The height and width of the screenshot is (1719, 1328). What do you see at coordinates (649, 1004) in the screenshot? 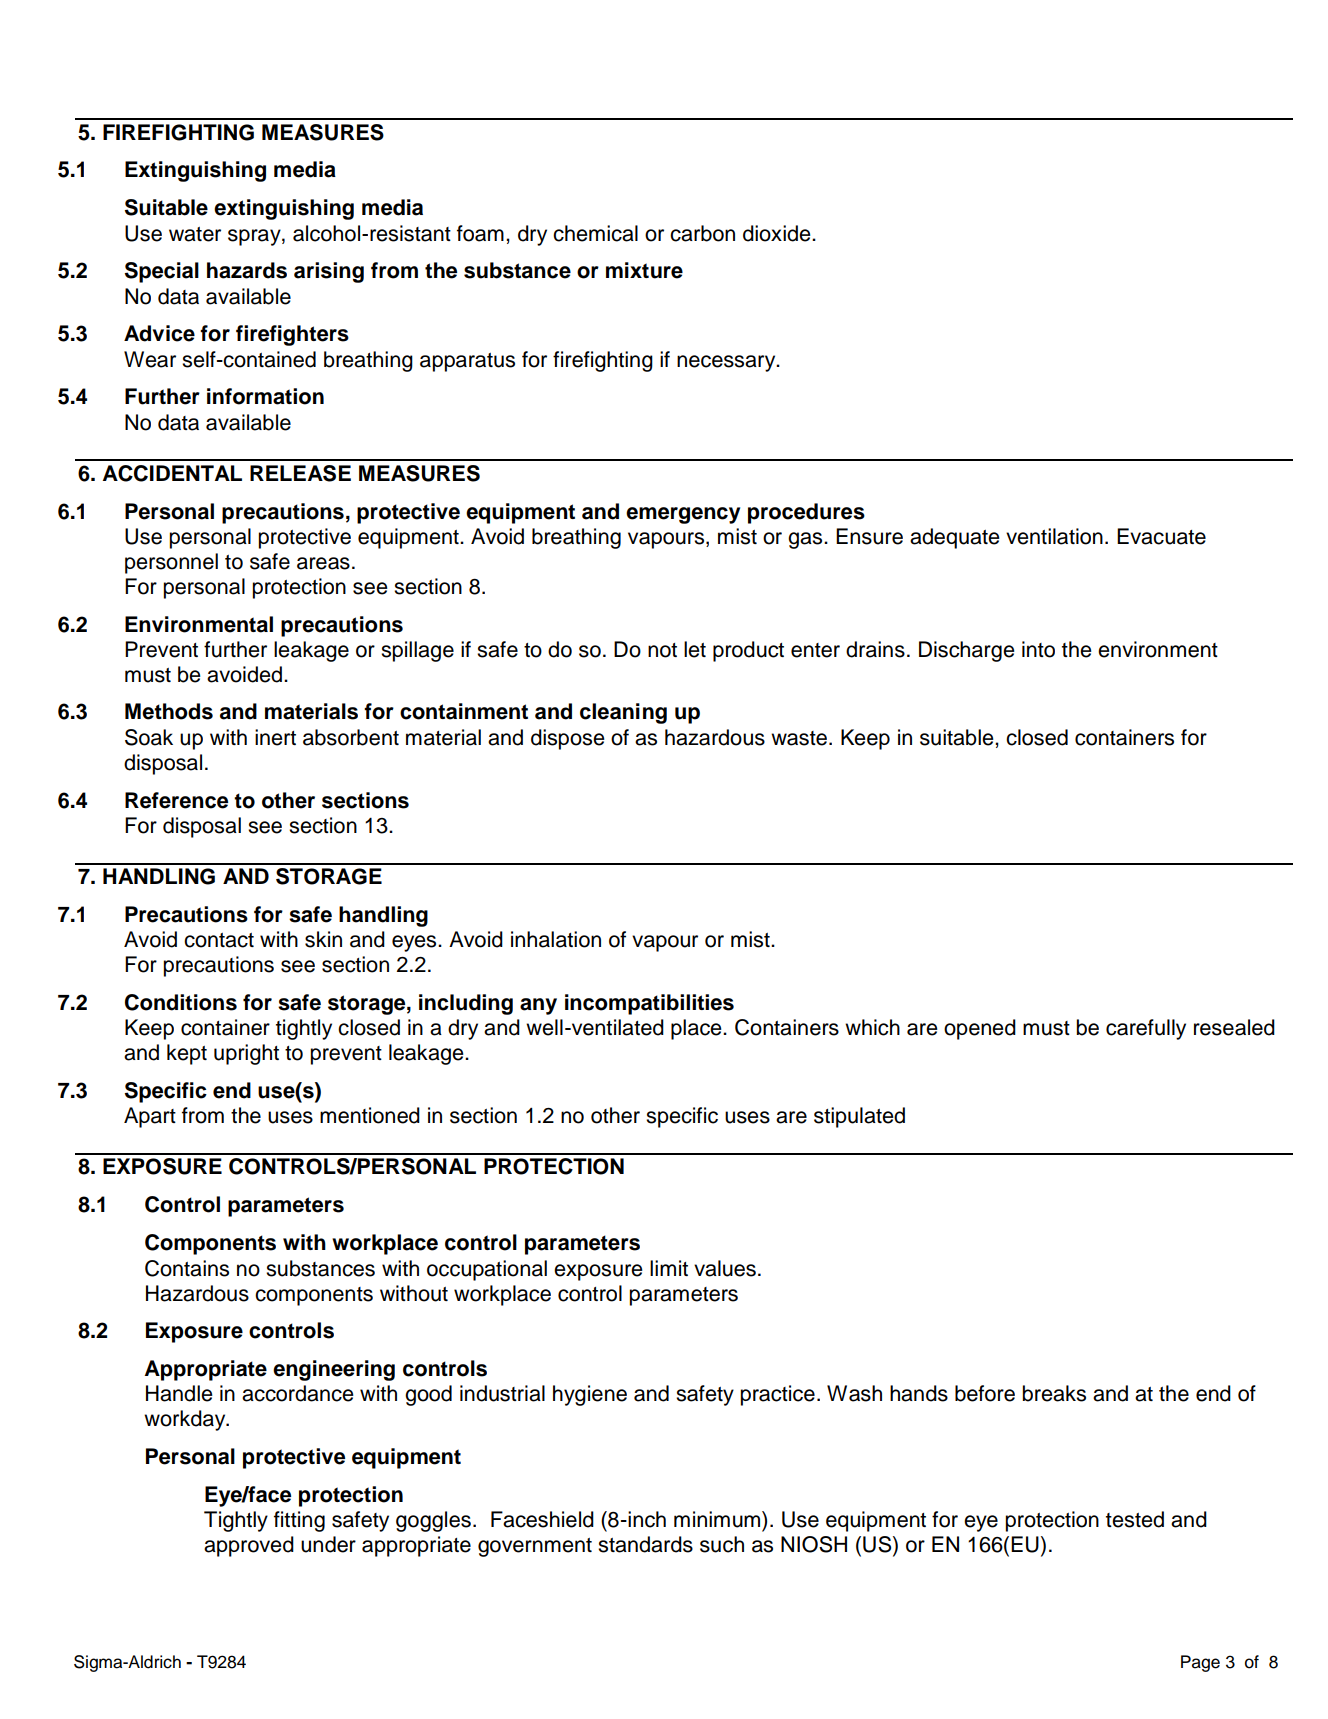
I see `incompatibilities` at bounding box center [649, 1004].
